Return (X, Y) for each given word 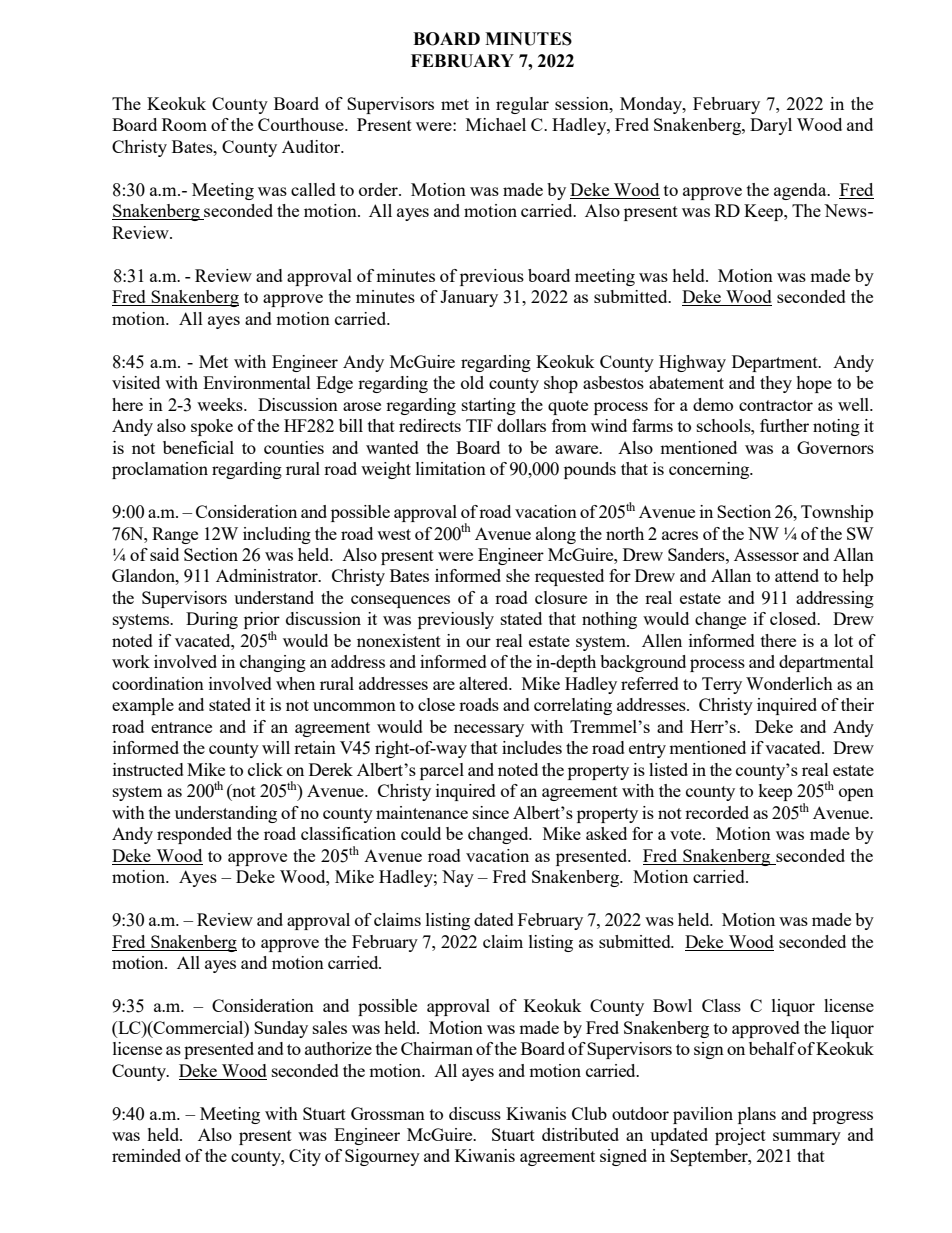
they (776, 384)
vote (687, 834)
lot (843, 640)
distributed (580, 1134)
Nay (458, 878)
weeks (221, 404)
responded (194, 835)
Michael (496, 124)
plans (757, 1115)
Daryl (771, 126)
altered (485, 683)
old (472, 382)
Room (184, 124)
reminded (146, 1155)
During (212, 620)
